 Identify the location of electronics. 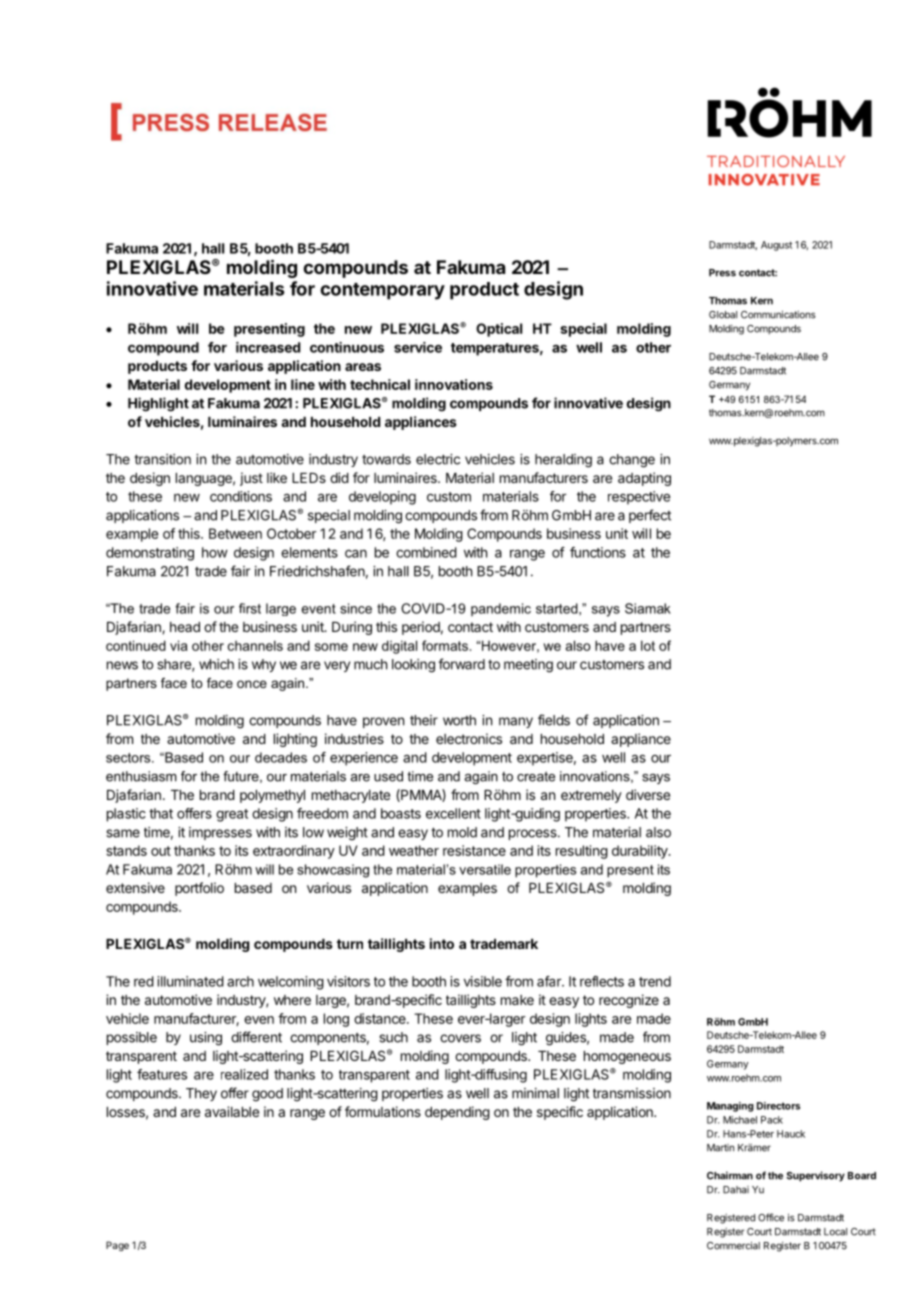
(469, 738).
